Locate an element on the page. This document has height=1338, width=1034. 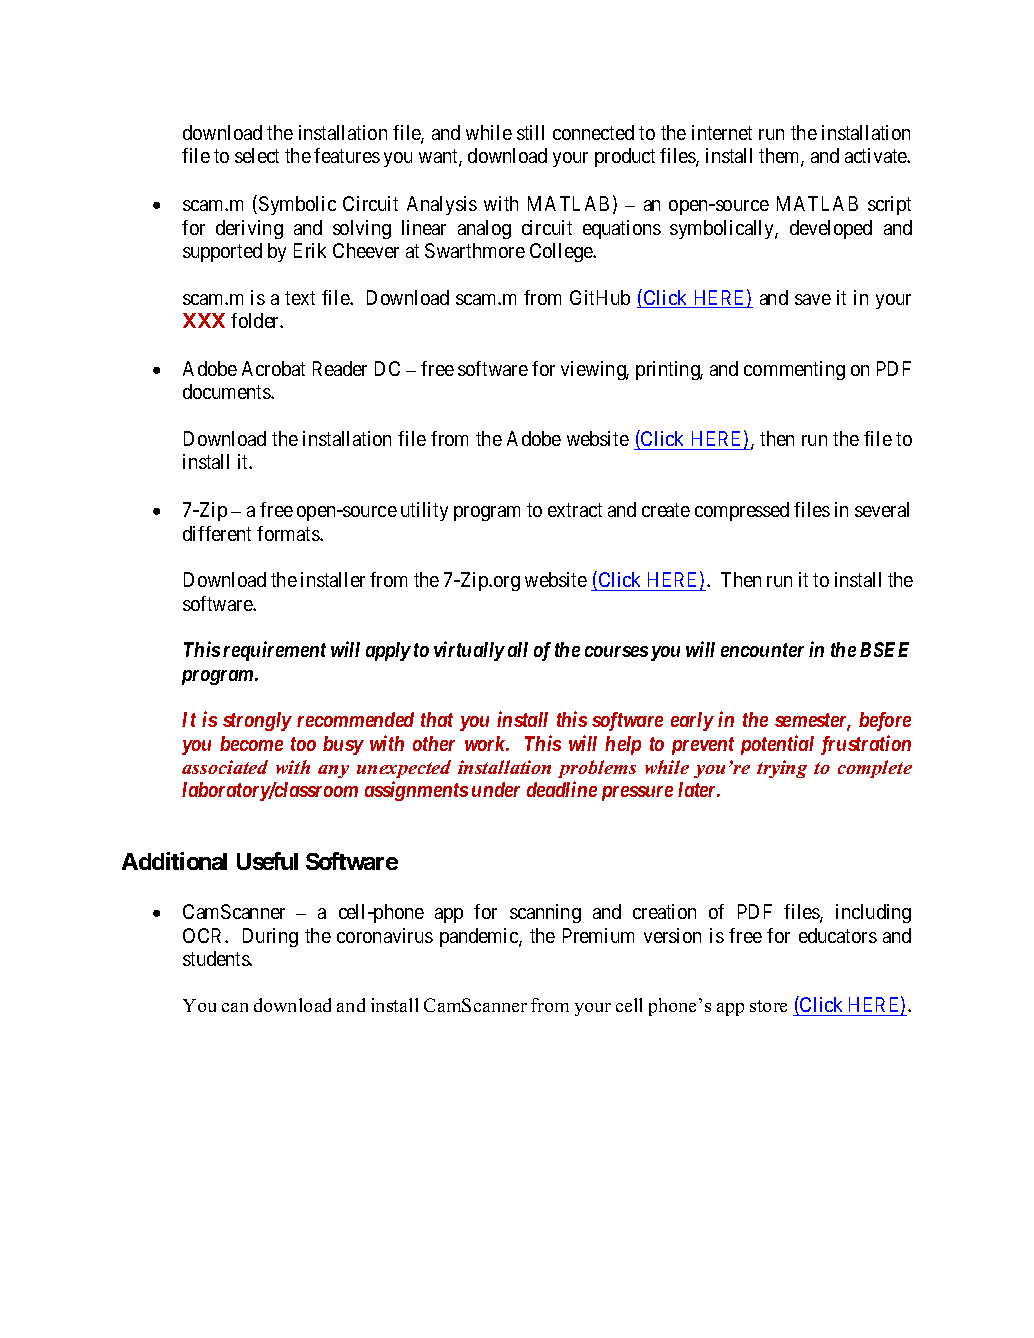
still is located at coordinates (530, 132).
